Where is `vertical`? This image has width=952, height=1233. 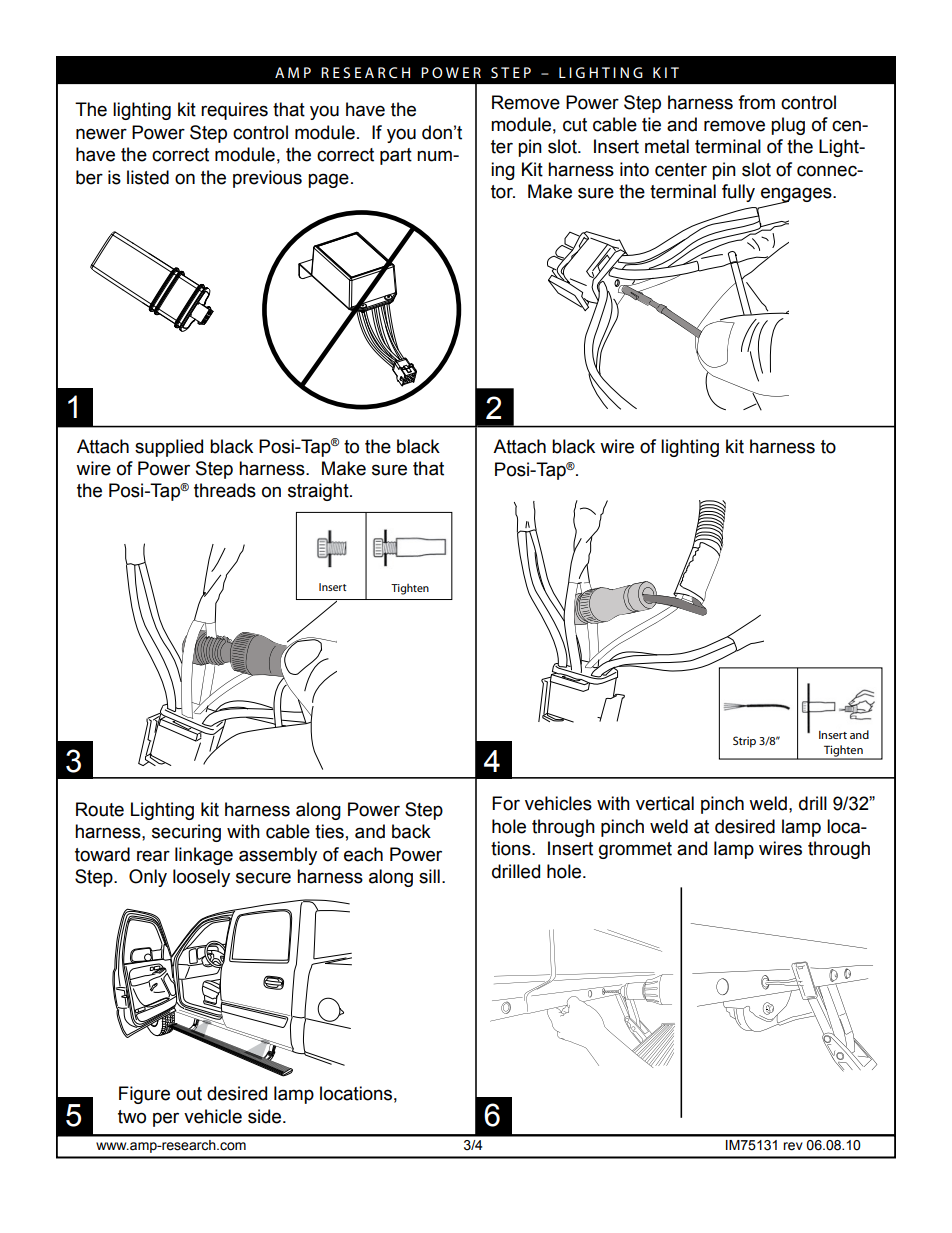 vertical is located at coordinates (665, 803).
